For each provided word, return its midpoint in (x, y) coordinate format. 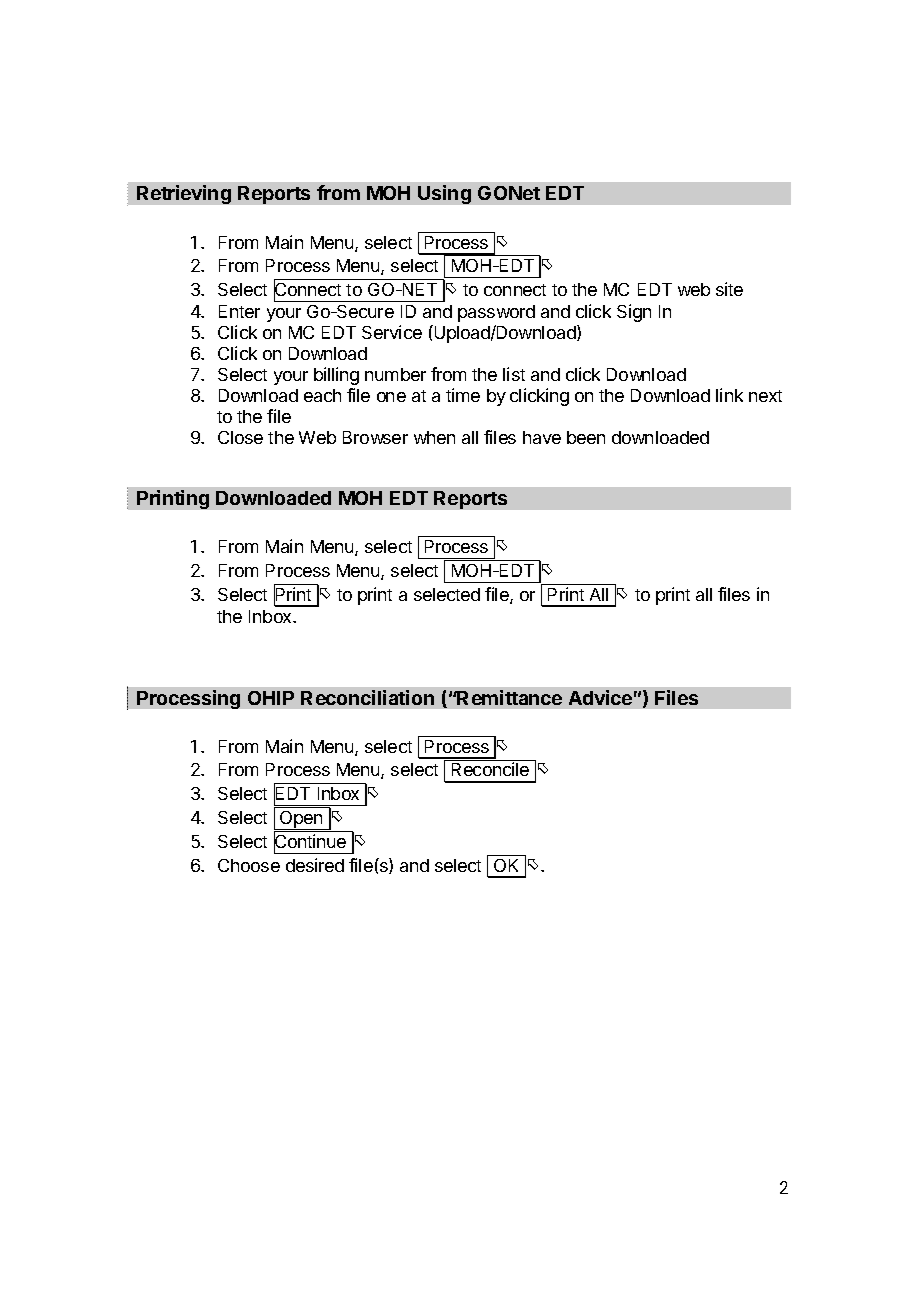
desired (315, 865)
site (729, 289)
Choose (249, 865)
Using (444, 194)
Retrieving (184, 194)
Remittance (509, 697)
